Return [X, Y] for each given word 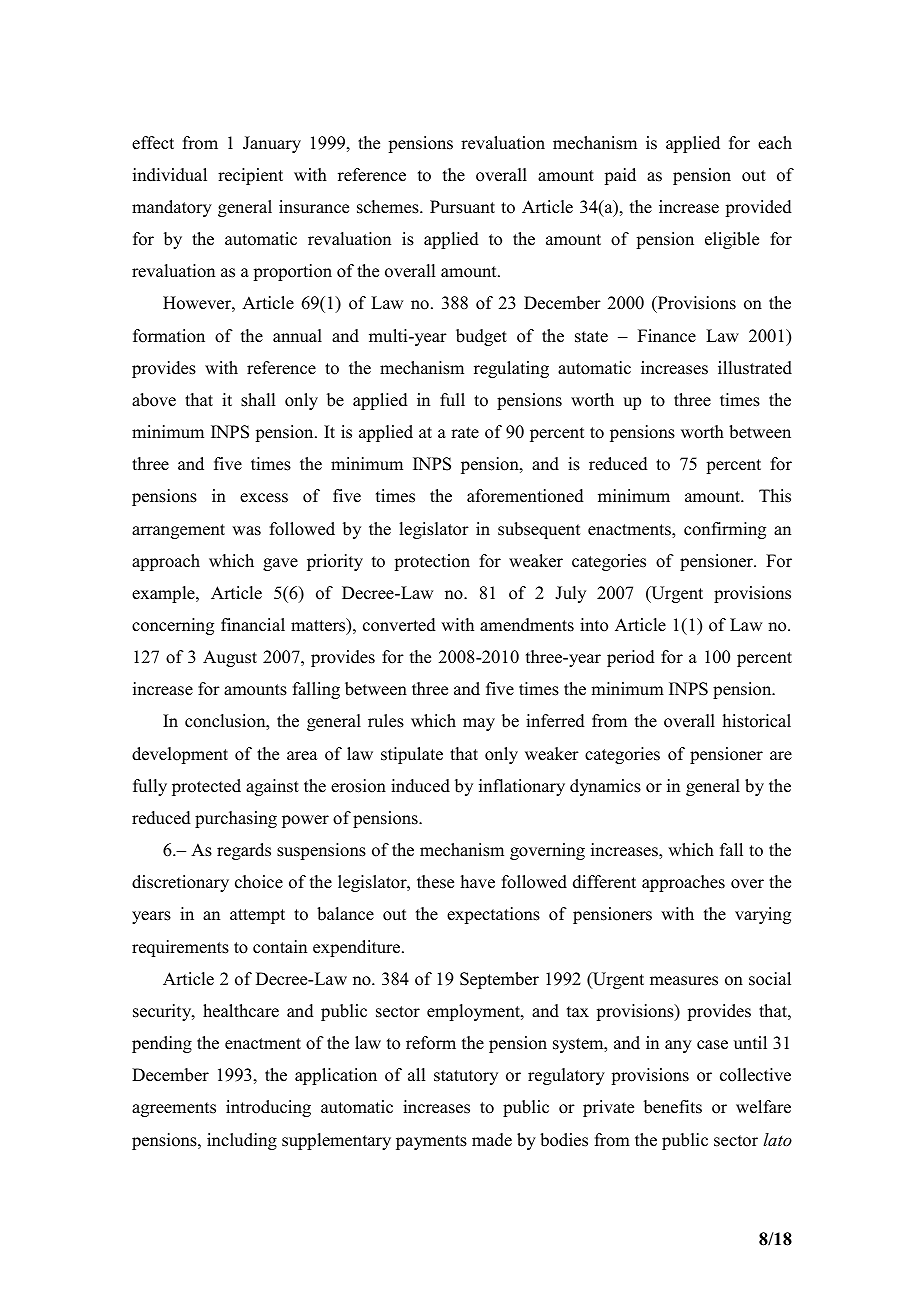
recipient [250, 176]
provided [758, 208]
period [631, 658]
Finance [667, 336]
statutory [466, 1077]
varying [763, 915]
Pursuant [462, 207]
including [242, 1141]
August [230, 658]
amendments [527, 625]
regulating [511, 369]
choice [259, 882]
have [478, 882]
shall [258, 400]
